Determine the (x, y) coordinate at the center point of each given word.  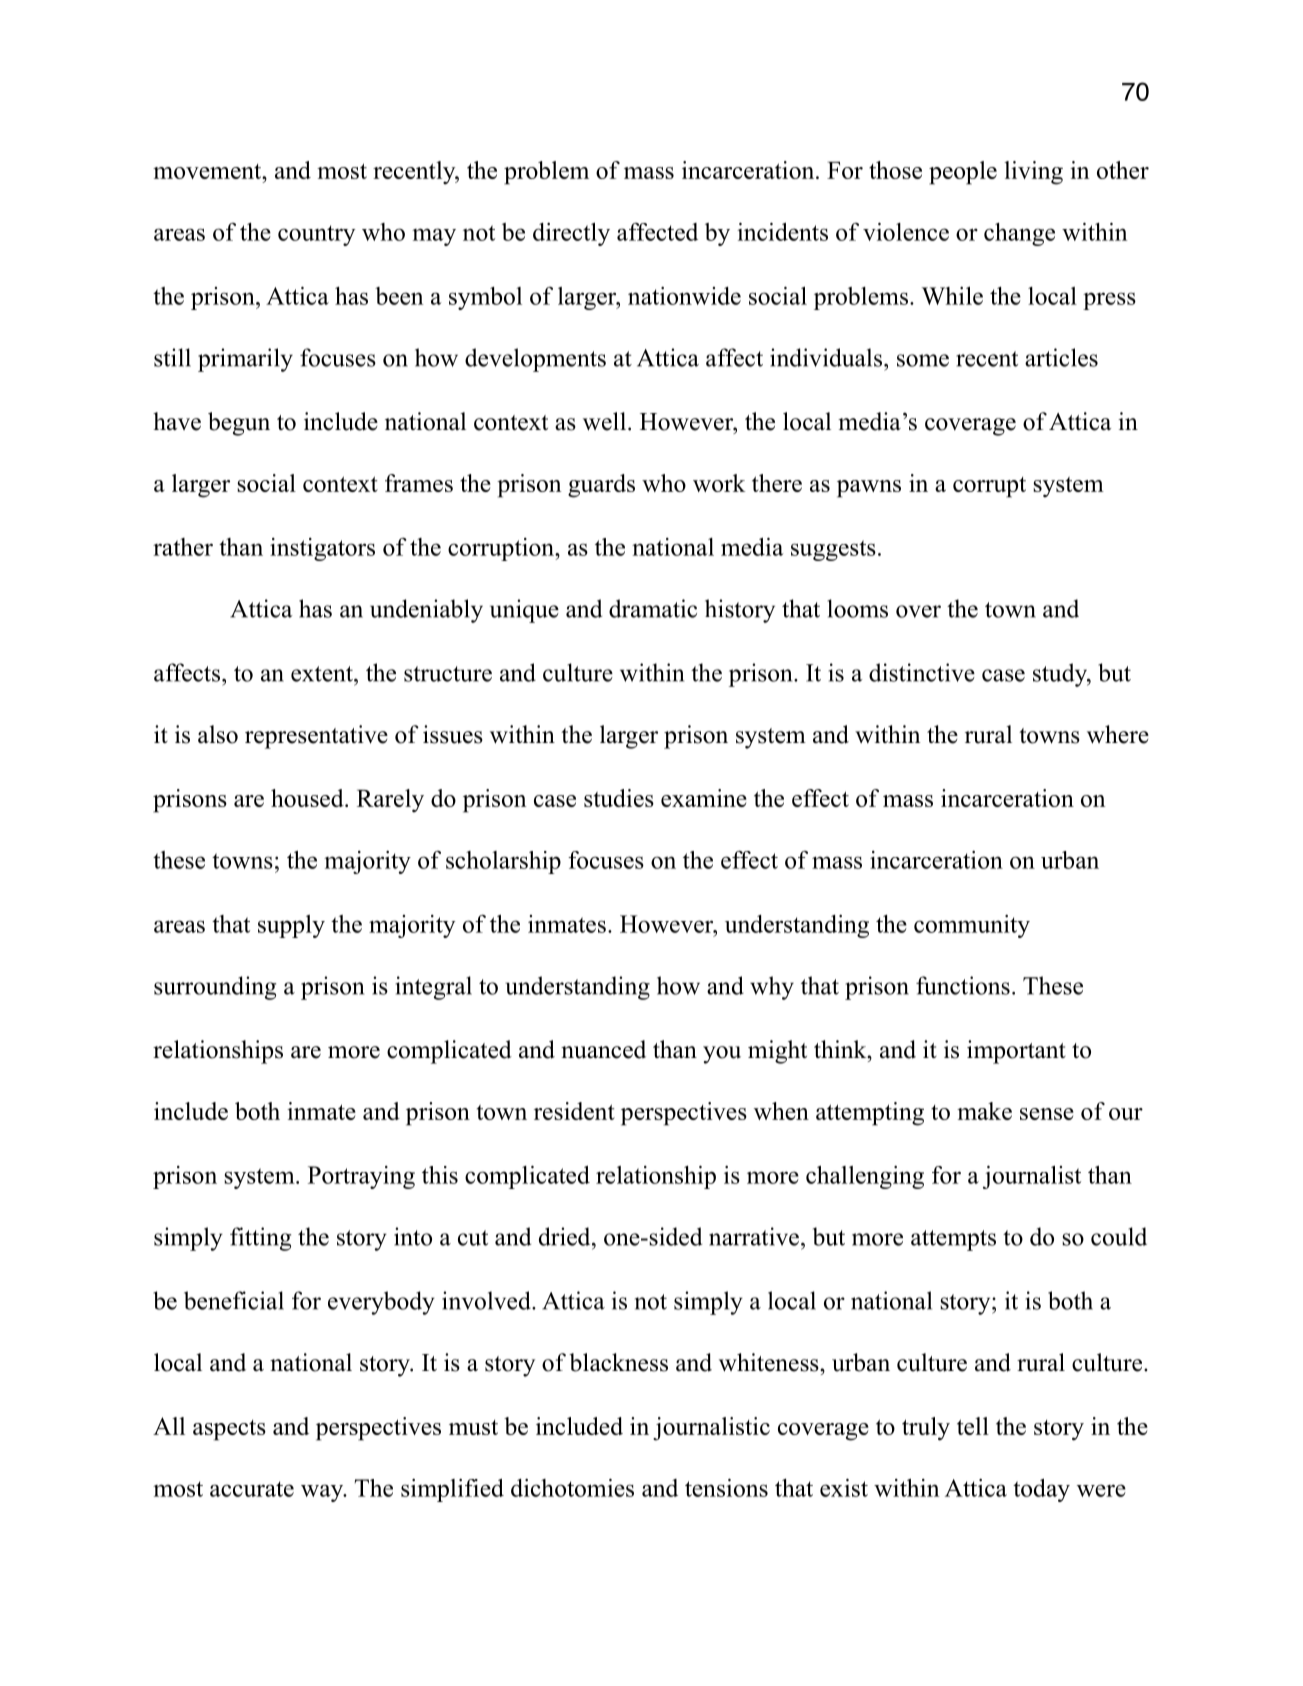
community (972, 926)
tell (973, 1426)
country (316, 235)
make (984, 1111)
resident (574, 1111)
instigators (322, 549)
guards (601, 486)
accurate (252, 1489)
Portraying (361, 1177)
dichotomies (572, 1488)
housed (308, 798)
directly (571, 234)
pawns (869, 489)
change (1019, 234)
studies (619, 798)
